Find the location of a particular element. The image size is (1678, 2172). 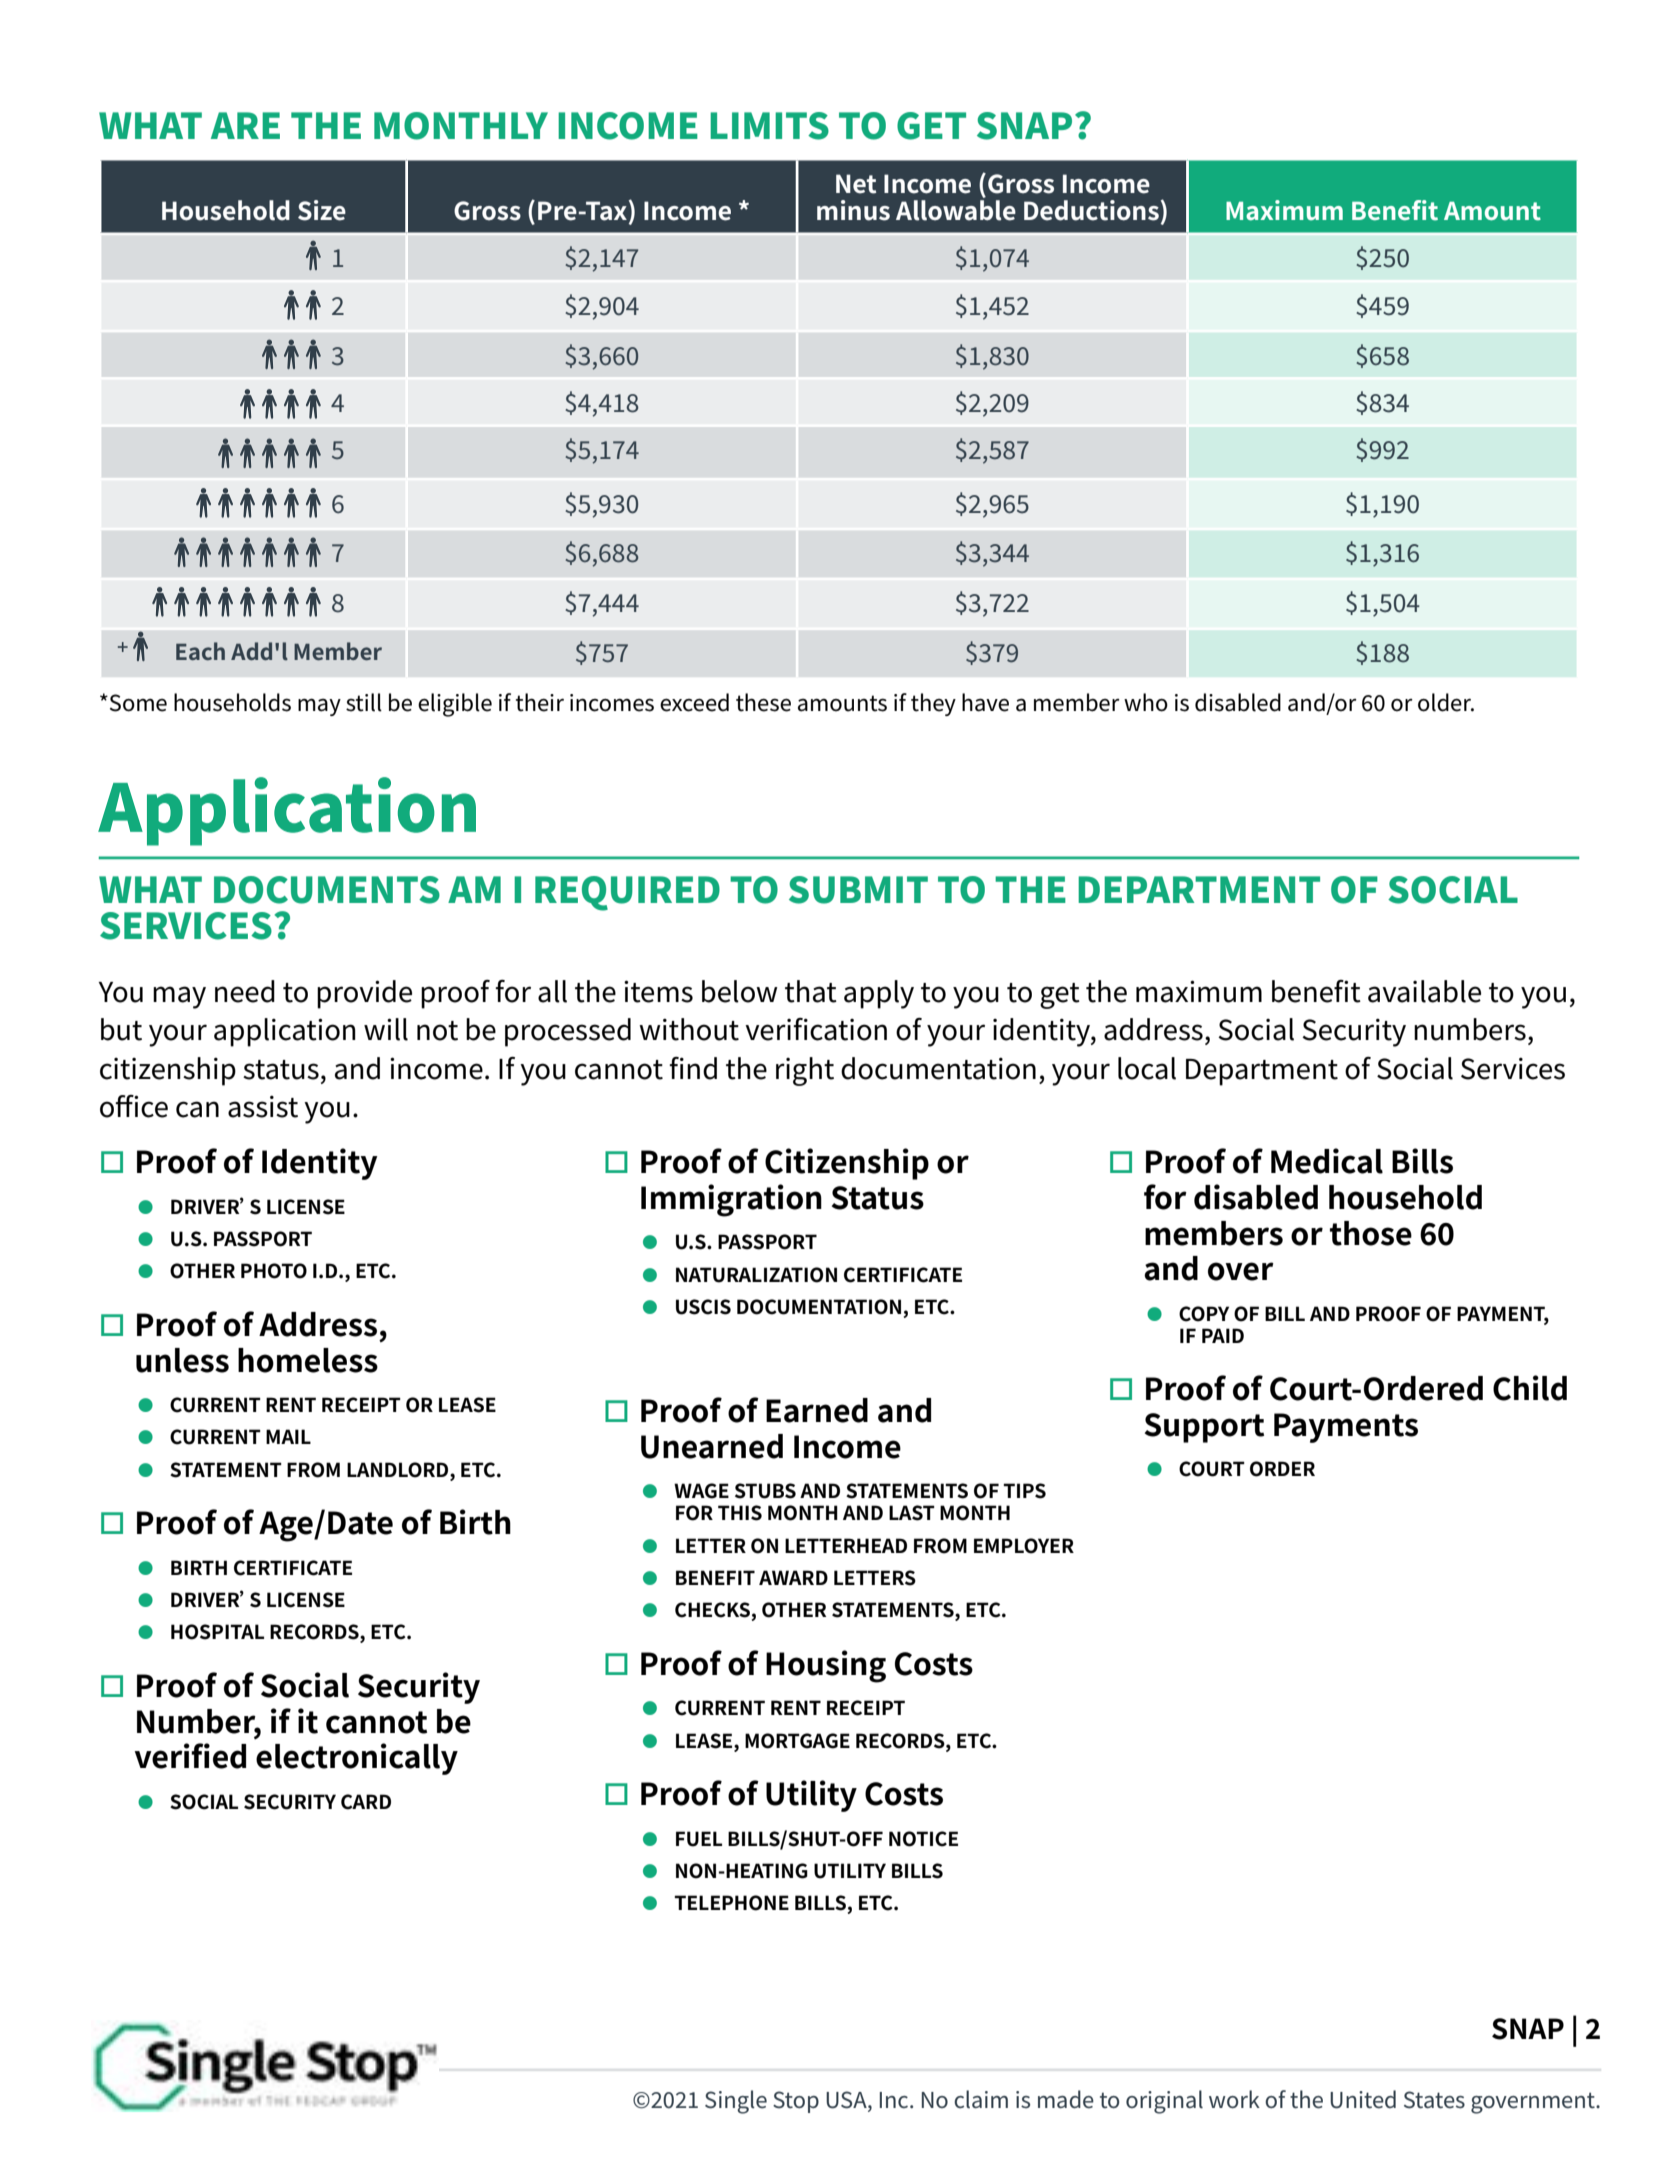

assist is located at coordinates (263, 1107).
